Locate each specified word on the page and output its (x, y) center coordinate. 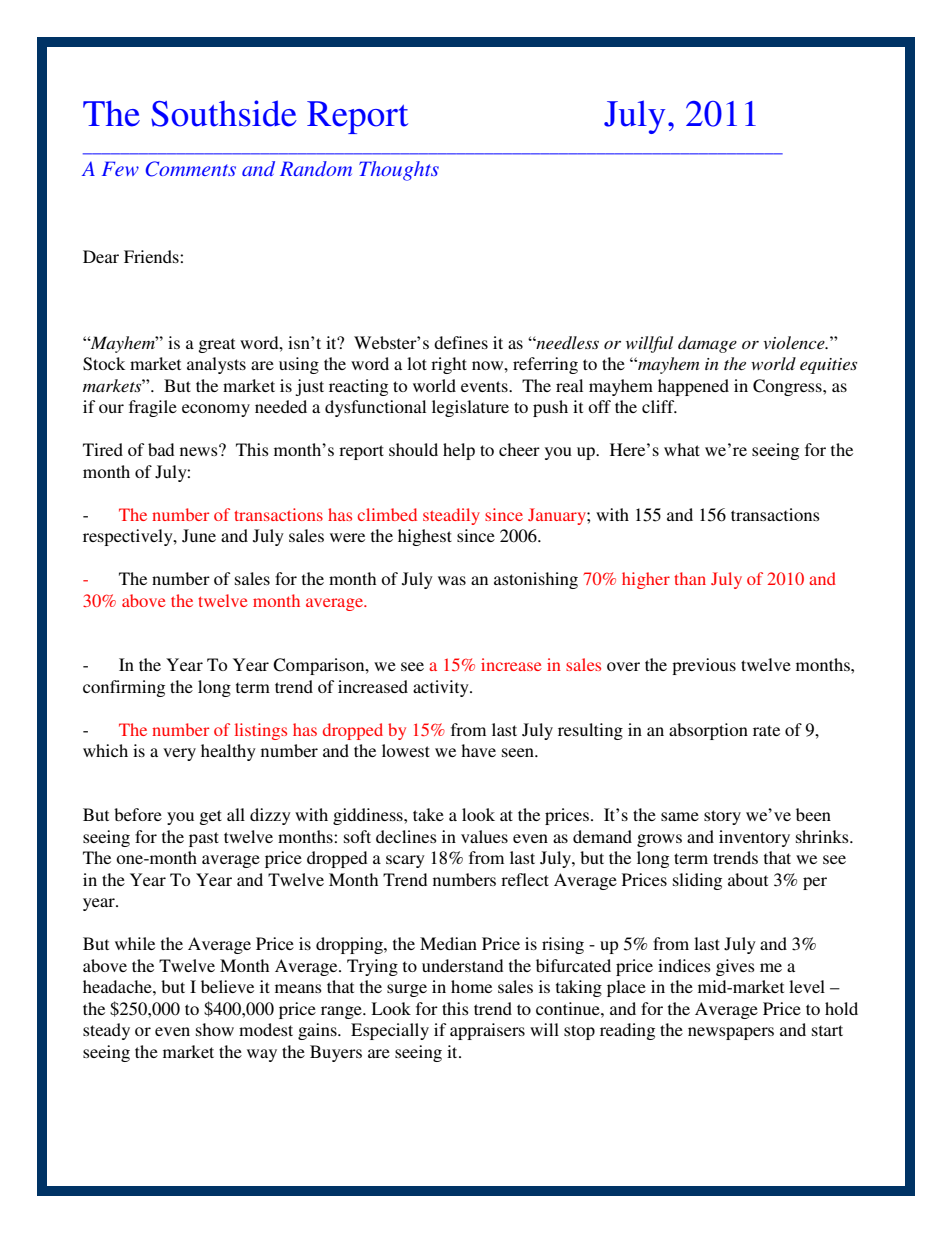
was (452, 580)
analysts (216, 365)
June (199, 536)
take (428, 814)
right (449, 365)
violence (795, 342)
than (690, 578)
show (215, 1029)
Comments (190, 169)
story (722, 817)
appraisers (487, 1031)
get (210, 817)
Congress (788, 387)
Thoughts (399, 171)
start (827, 1030)
